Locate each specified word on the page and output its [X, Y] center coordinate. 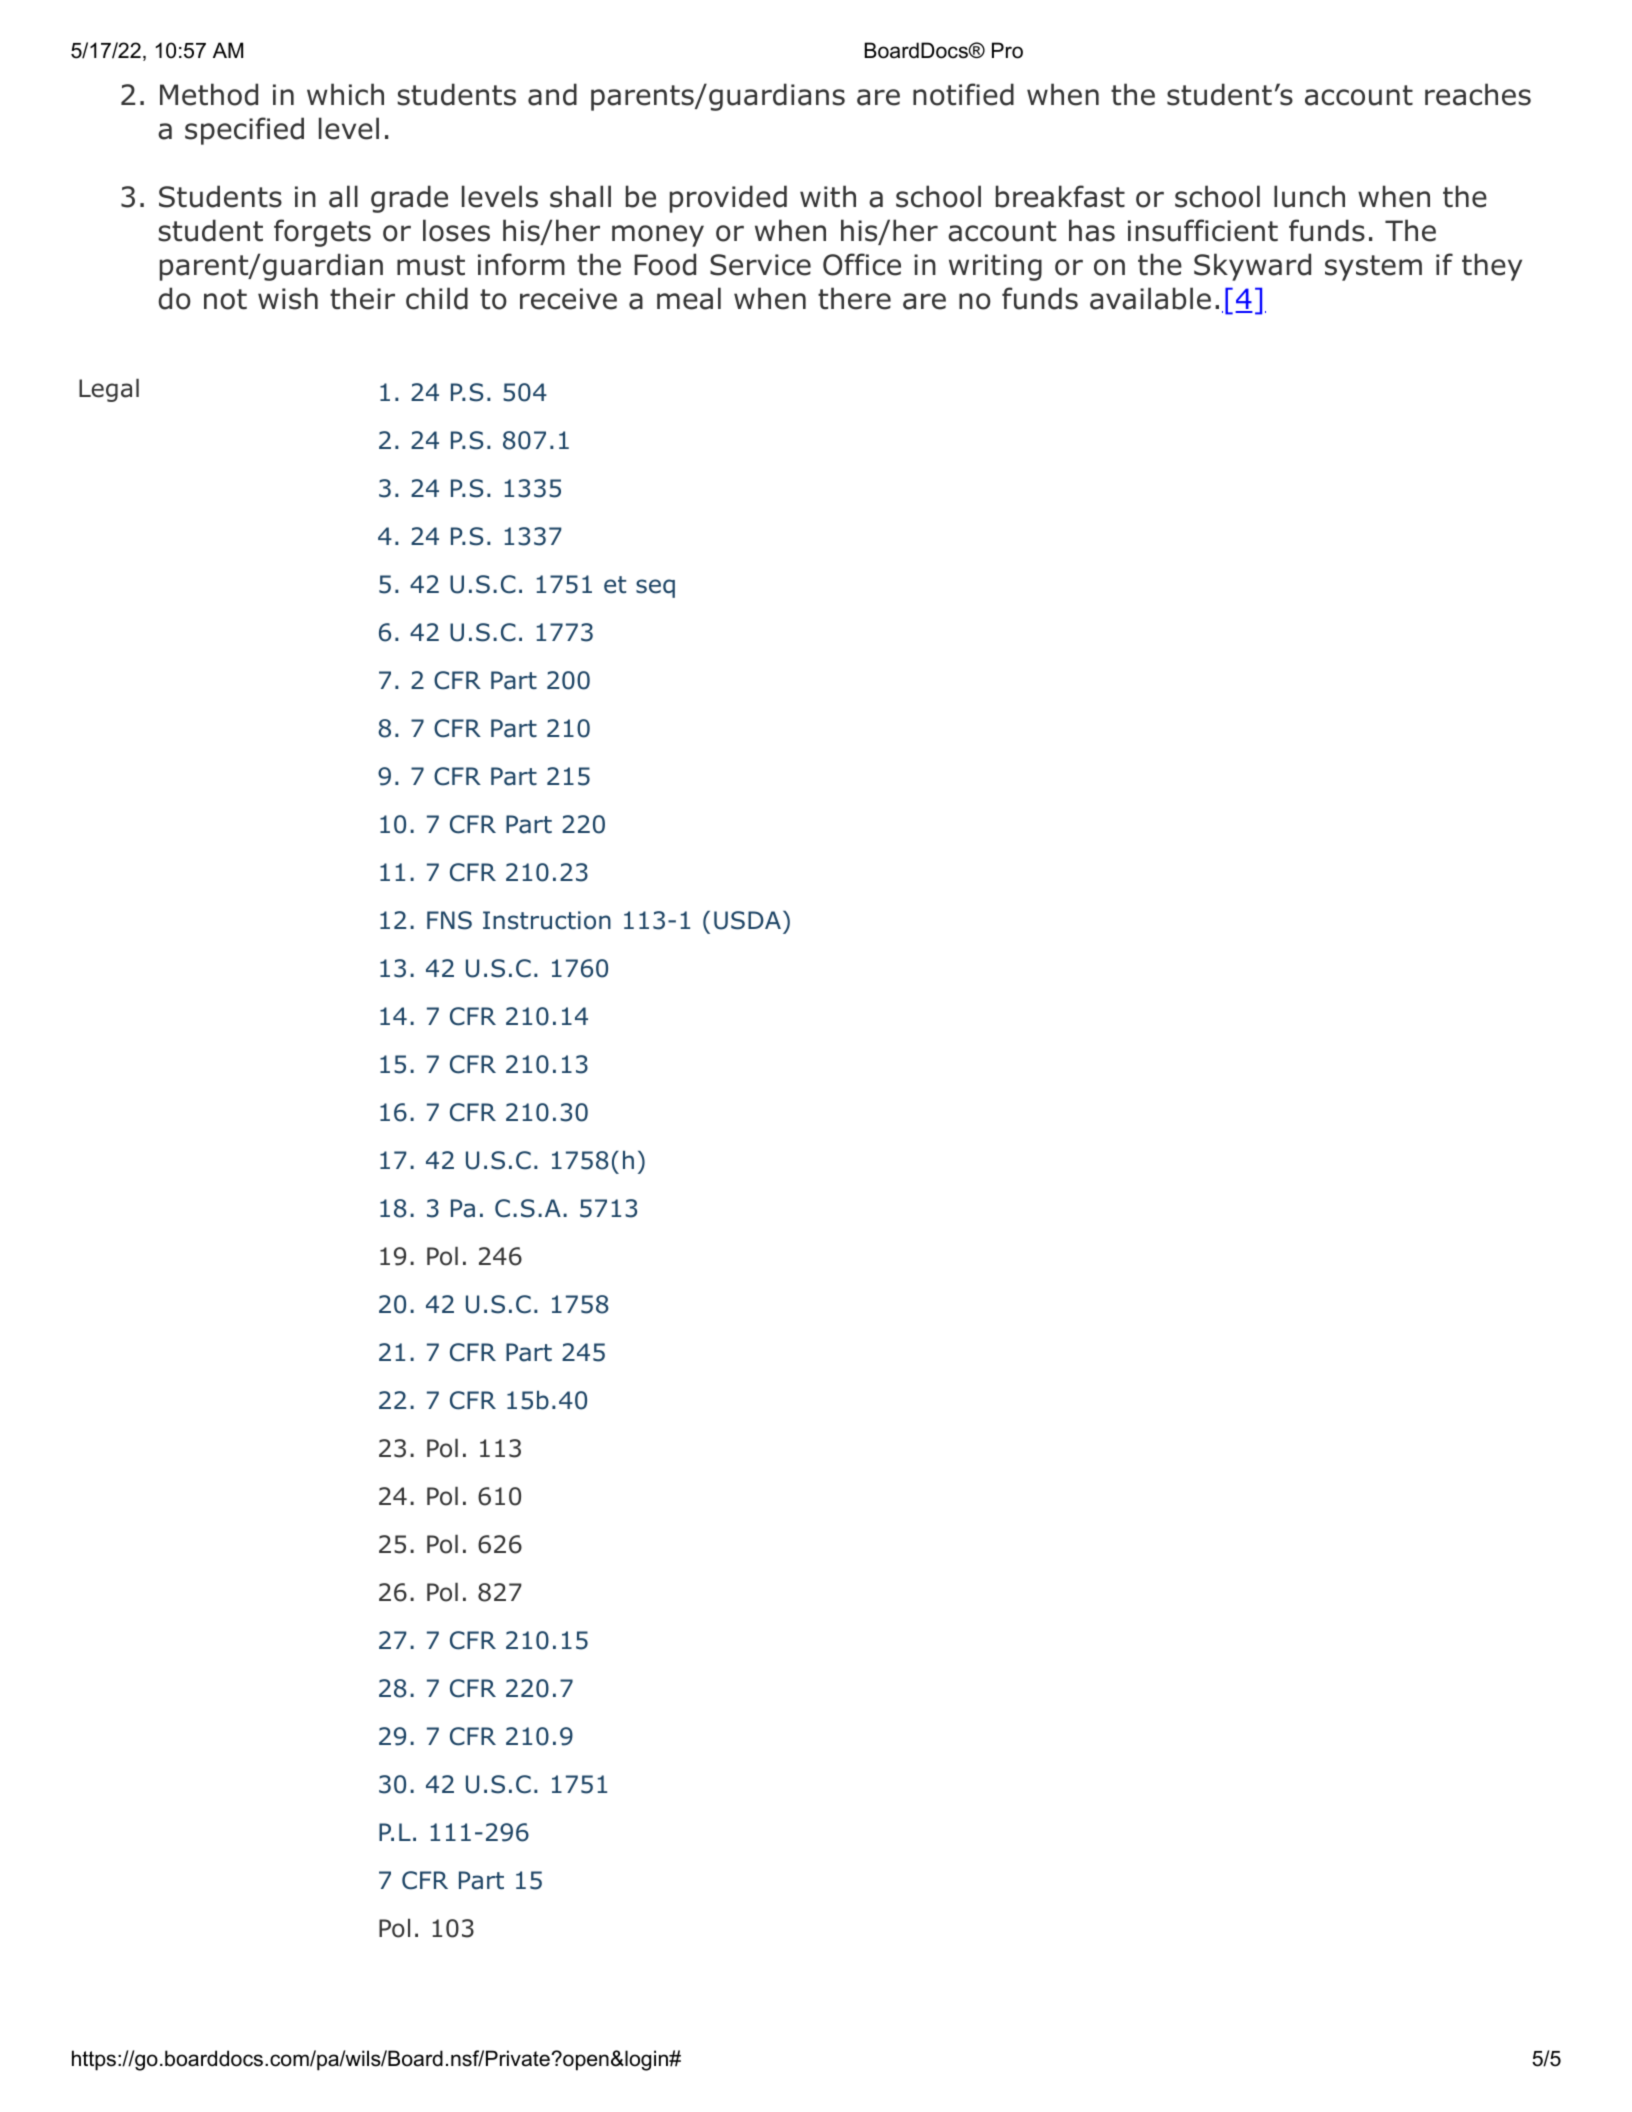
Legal [109, 390]
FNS [449, 920]
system [1373, 268]
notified [963, 94]
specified [244, 131]
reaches [1478, 94]
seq [655, 588]
